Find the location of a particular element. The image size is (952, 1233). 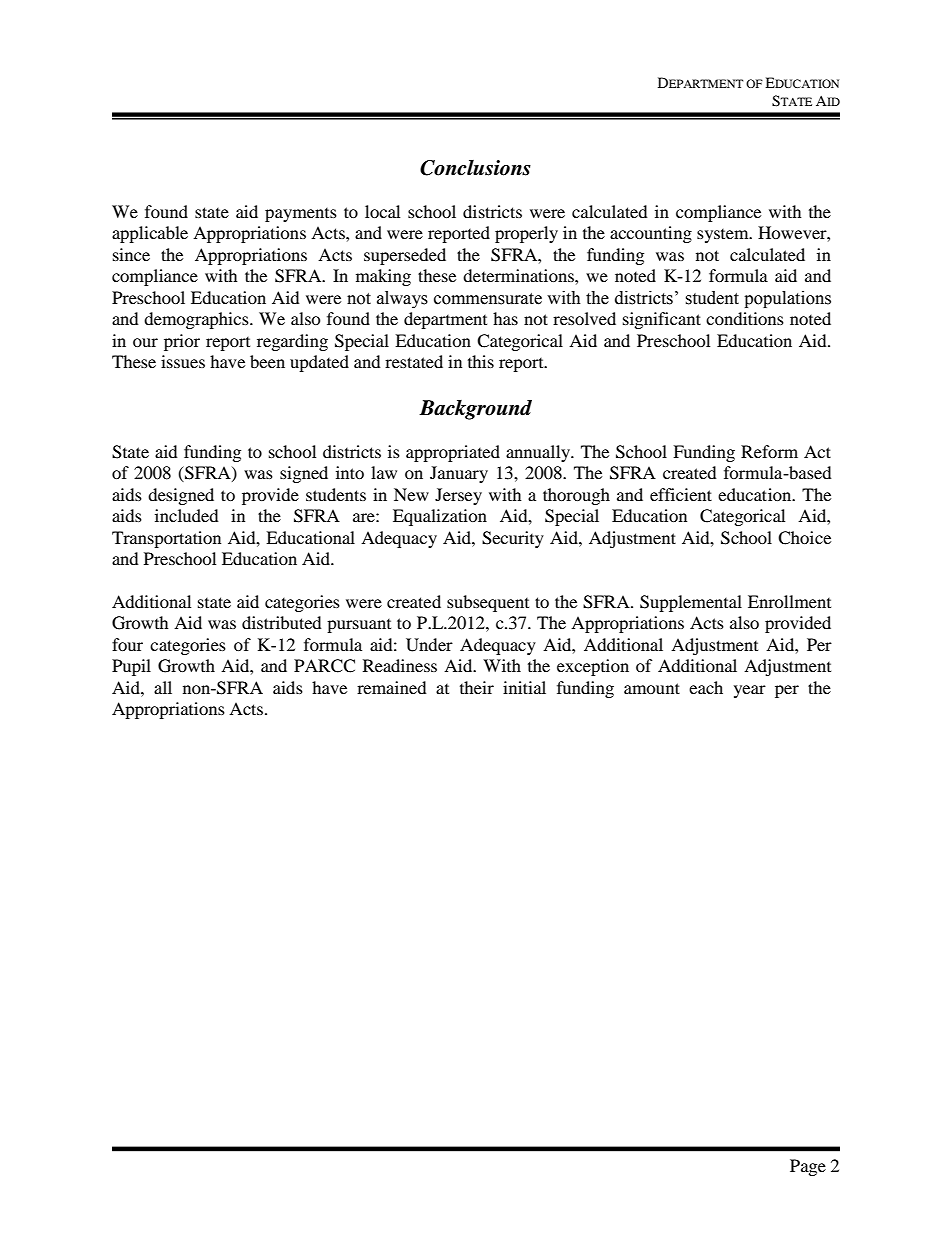

applicable is located at coordinates (150, 234).
